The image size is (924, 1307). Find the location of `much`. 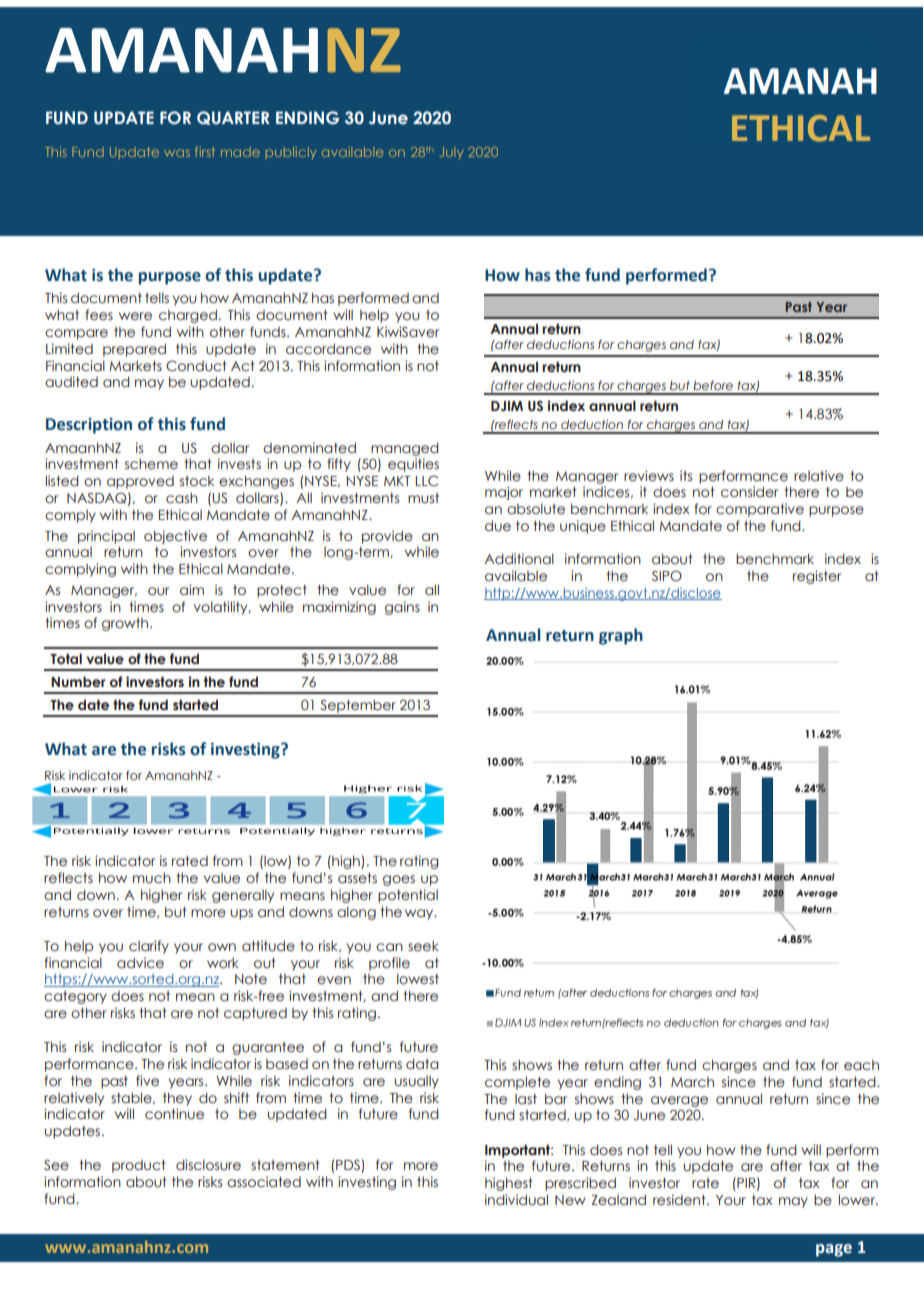

much is located at coordinates (152, 878).
